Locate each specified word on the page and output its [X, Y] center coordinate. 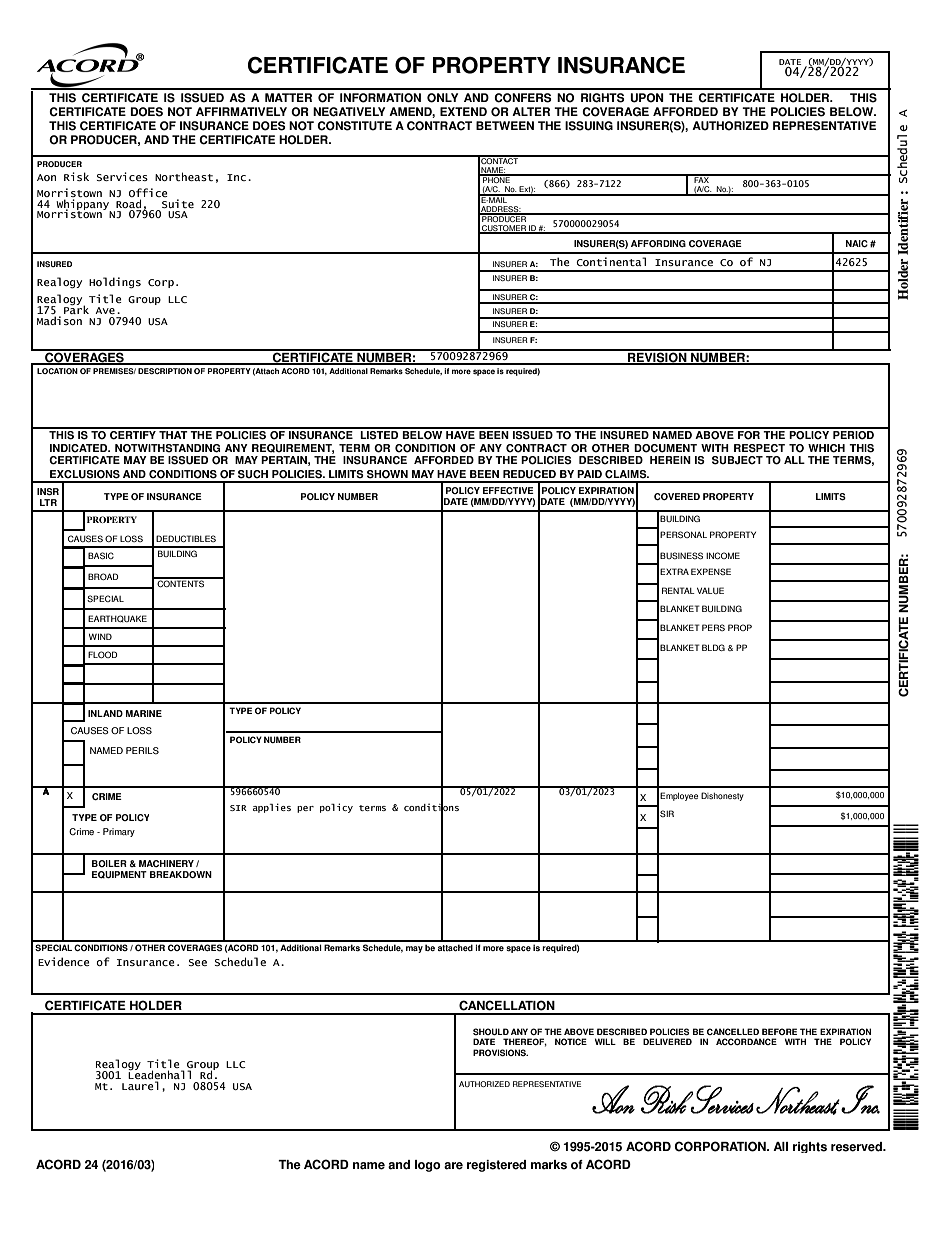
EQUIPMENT [119, 875]
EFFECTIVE [508, 490]
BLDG [713, 647]
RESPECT [759, 448]
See [197, 962]
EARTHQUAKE [117, 619]
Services [122, 176]
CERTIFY [133, 434]
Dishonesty [722, 796]
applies [272, 808]
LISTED [379, 434]
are [453, 1166]
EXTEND [463, 111]
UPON [647, 98]
